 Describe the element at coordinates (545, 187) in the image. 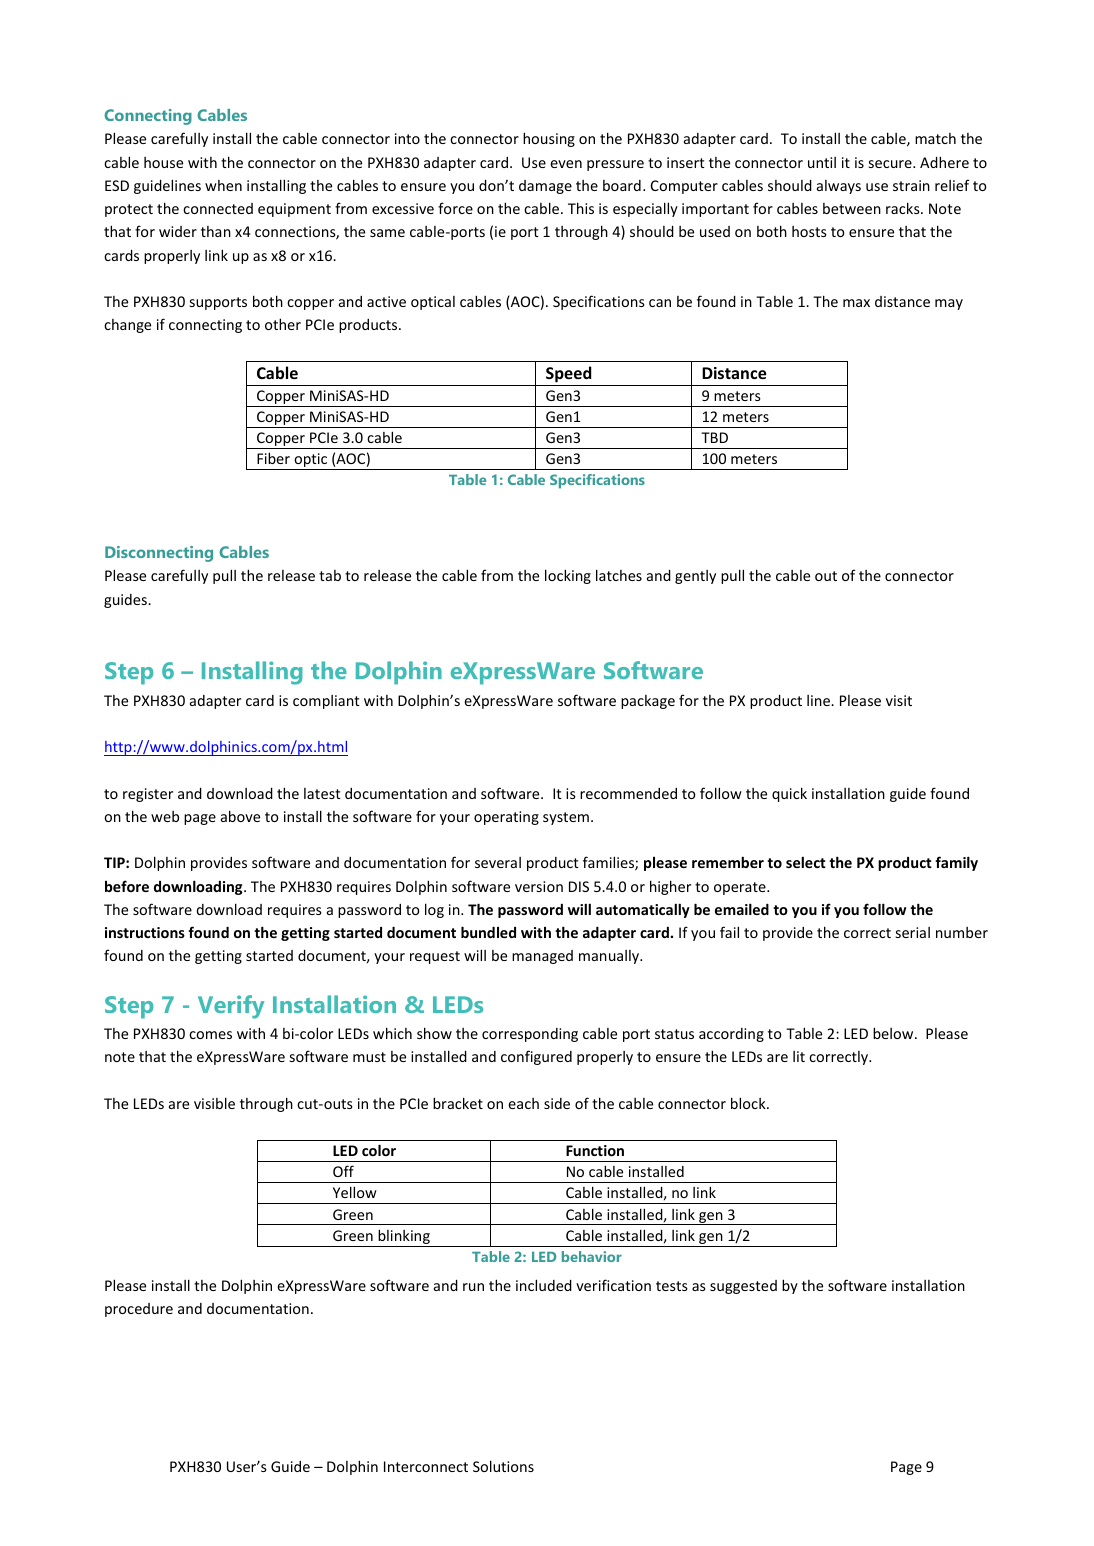

I see `damage` at that location.
